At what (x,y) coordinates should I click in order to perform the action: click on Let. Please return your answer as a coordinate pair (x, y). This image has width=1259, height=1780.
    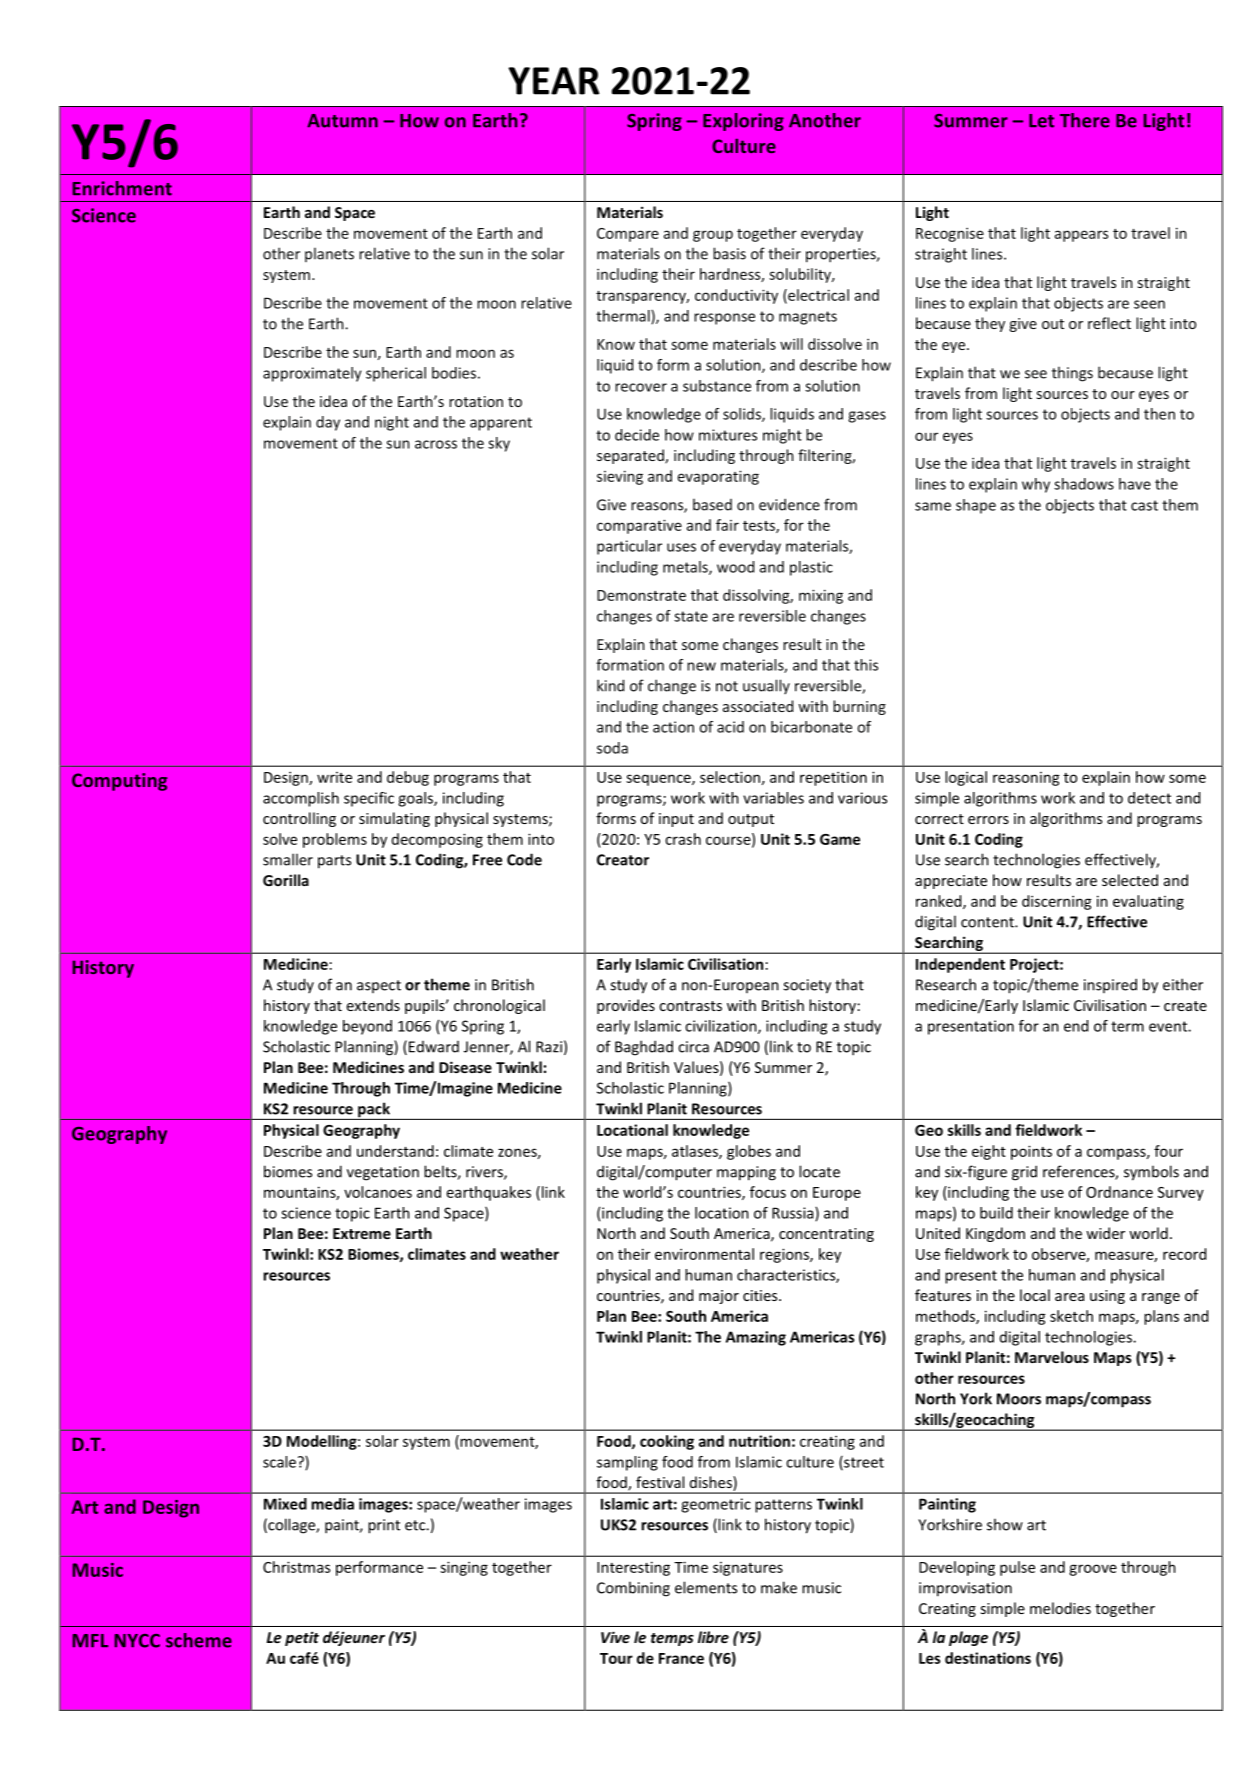
    Looking at the image, I should click on (1041, 121).
